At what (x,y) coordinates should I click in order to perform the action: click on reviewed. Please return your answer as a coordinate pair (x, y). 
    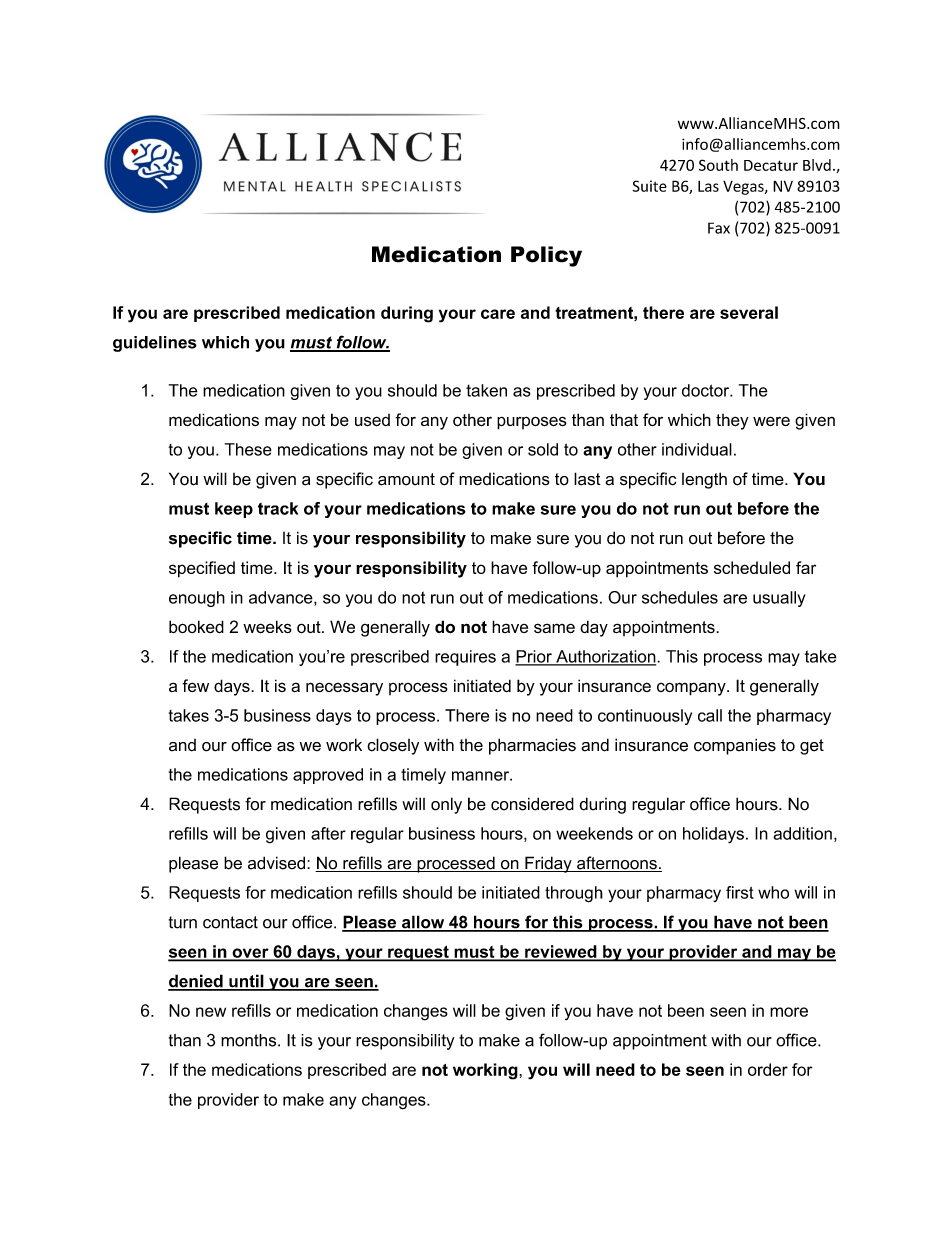
    Looking at the image, I should click on (561, 952).
